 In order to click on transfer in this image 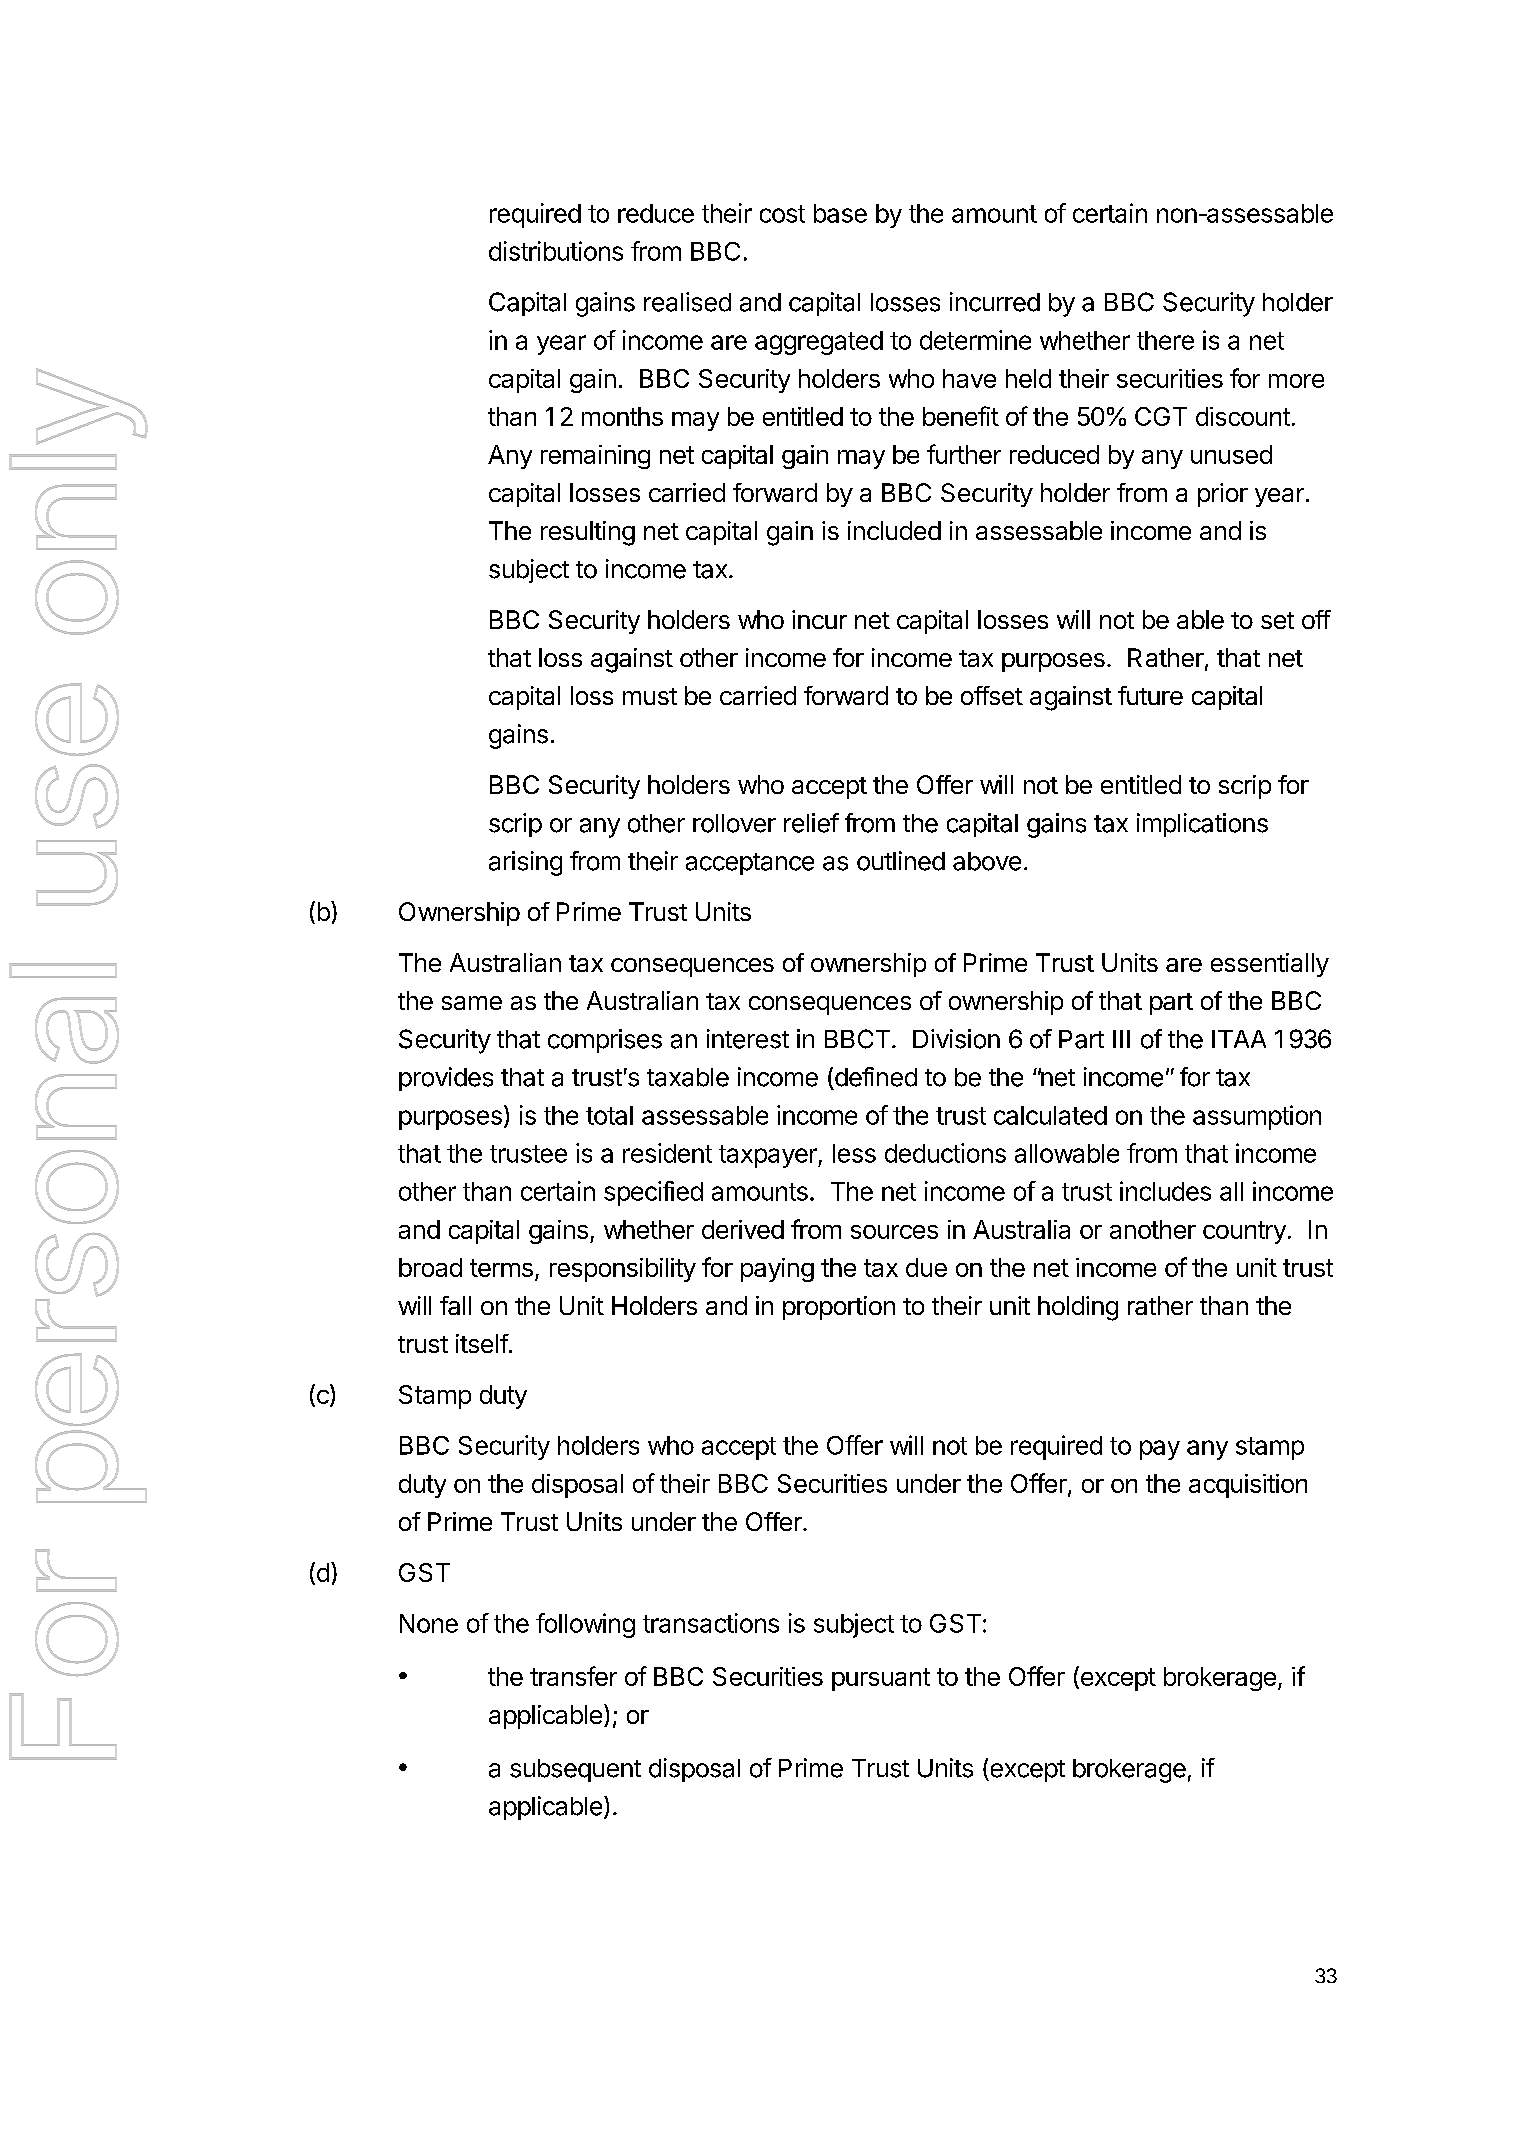, I will do `click(573, 1676)`.
